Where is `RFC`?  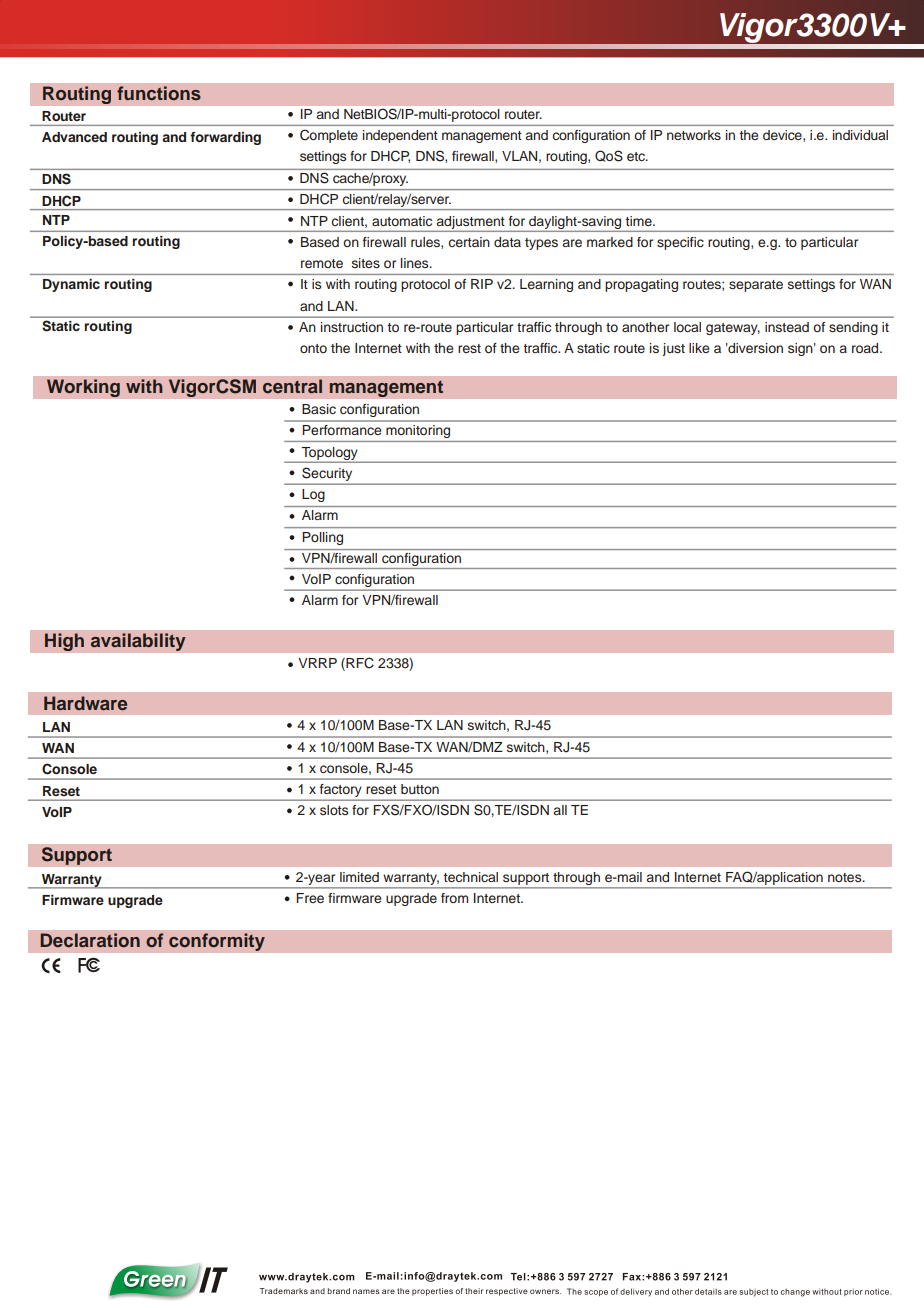 RFC is located at coordinates (359, 664).
